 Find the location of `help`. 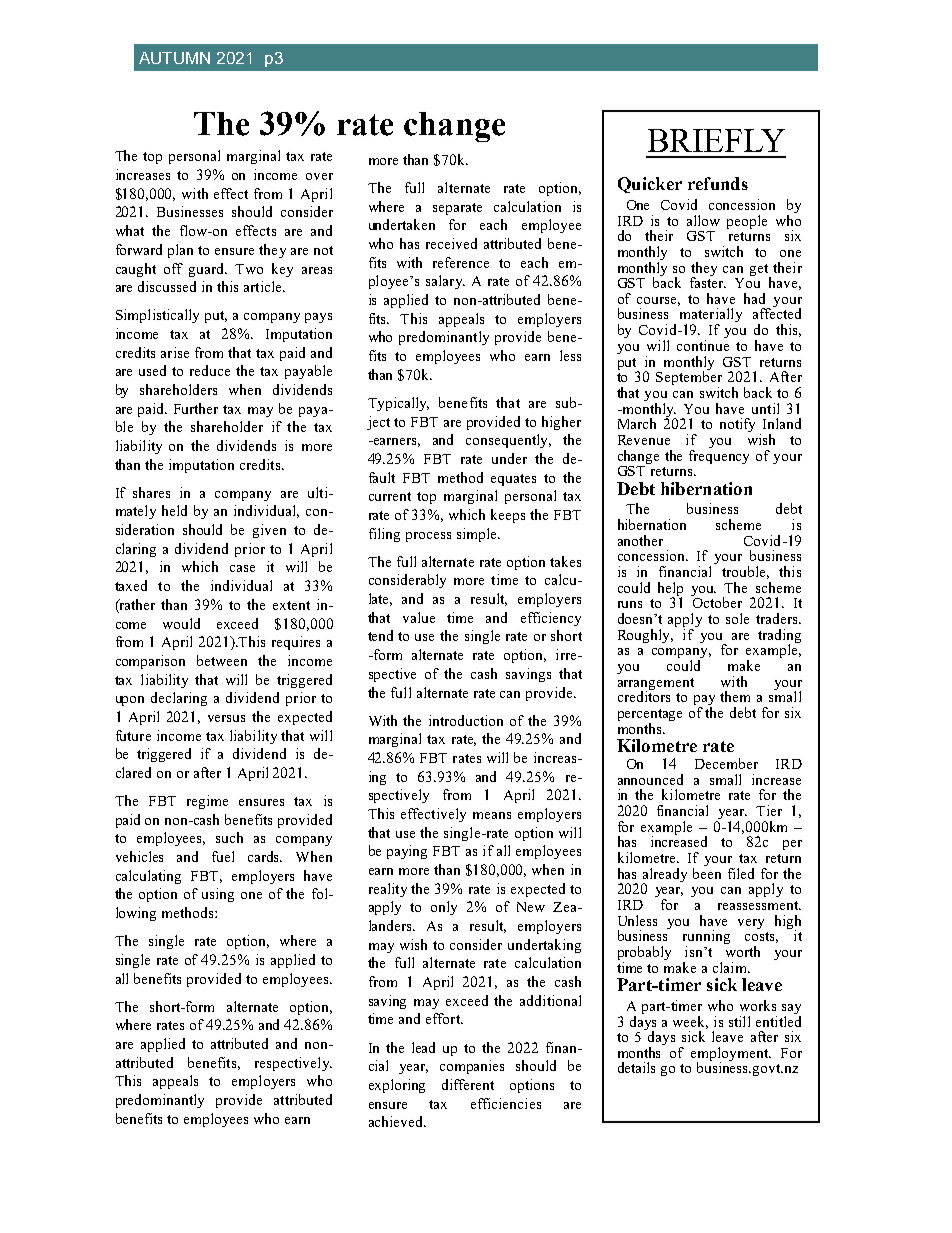

help is located at coordinates (670, 590).
